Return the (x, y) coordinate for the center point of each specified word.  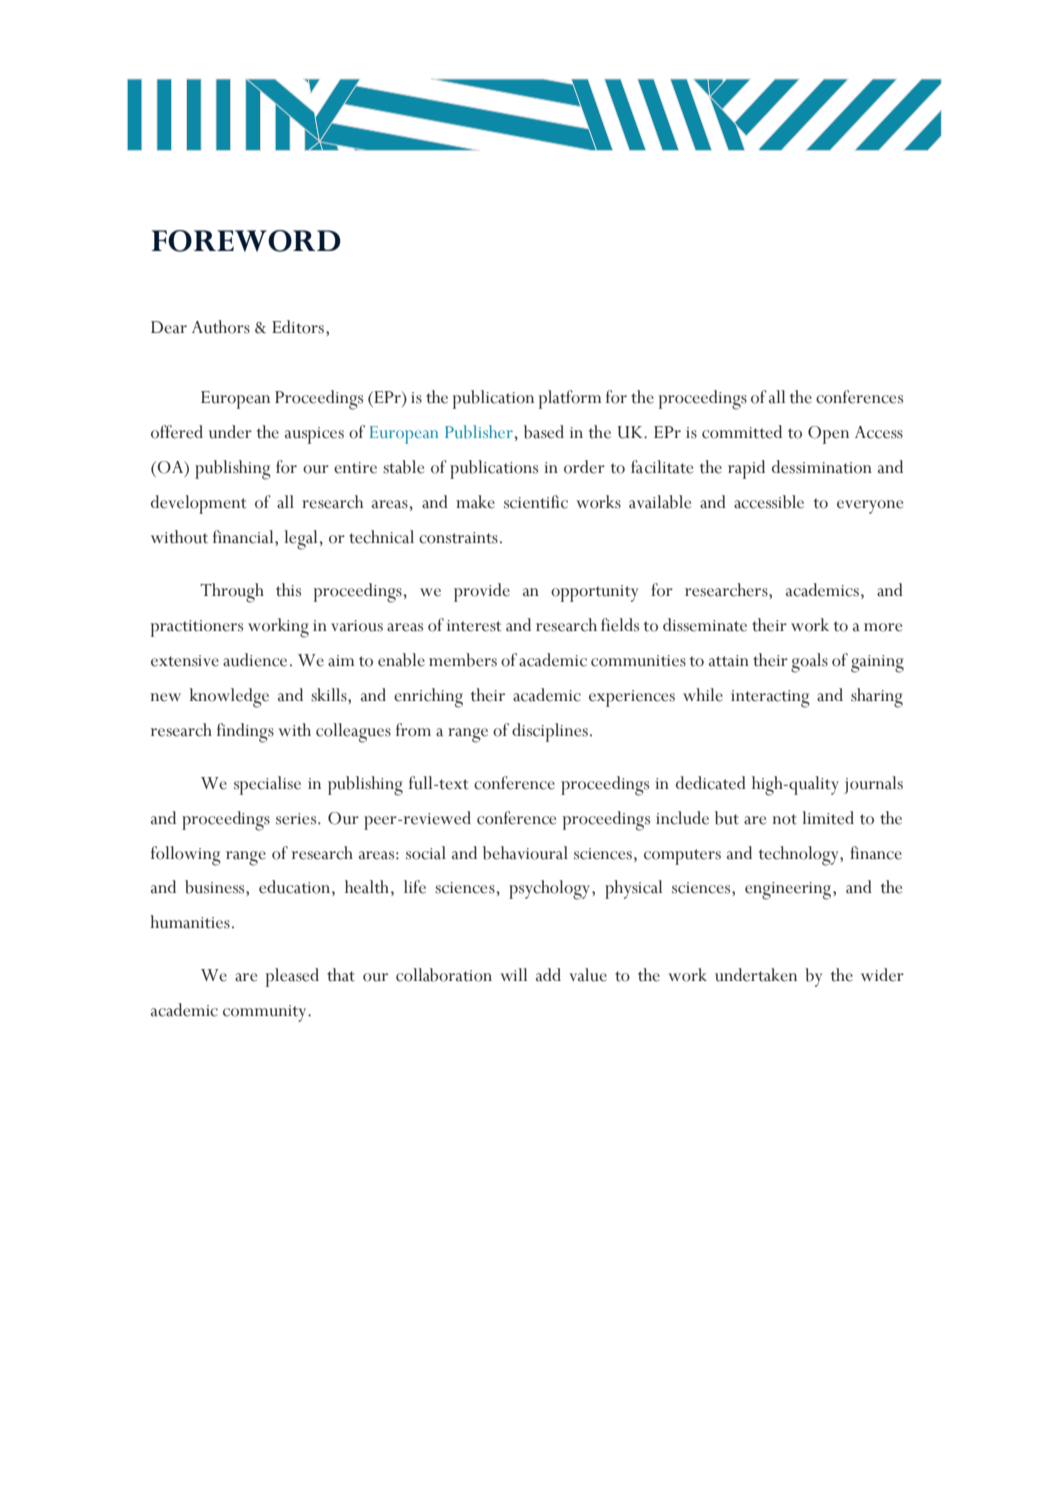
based (544, 432)
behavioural (525, 853)
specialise (267, 785)
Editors (298, 327)
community (266, 1013)
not (785, 819)
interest (474, 626)
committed (742, 432)
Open (828, 435)
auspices (314, 435)
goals (809, 663)
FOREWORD (246, 241)
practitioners (197, 628)
